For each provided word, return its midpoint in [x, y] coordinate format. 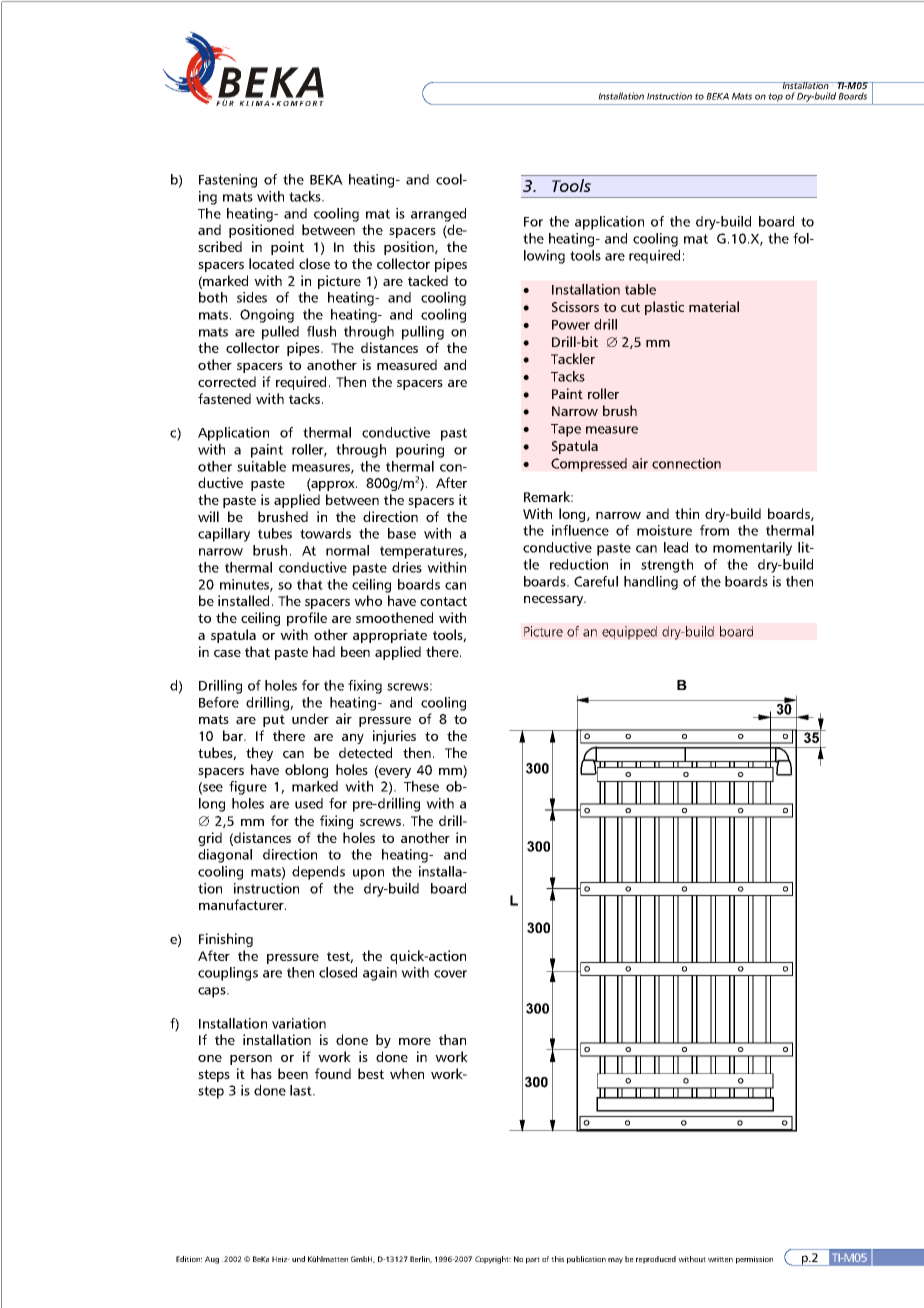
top [775, 97]
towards [325, 533]
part [533, 1260]
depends [318, 873]
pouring [420, 451]
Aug [212, 1260]
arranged [438, 215]
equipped [629, 633]
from [714, 530]
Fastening [228, 181]
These [421, 786]
